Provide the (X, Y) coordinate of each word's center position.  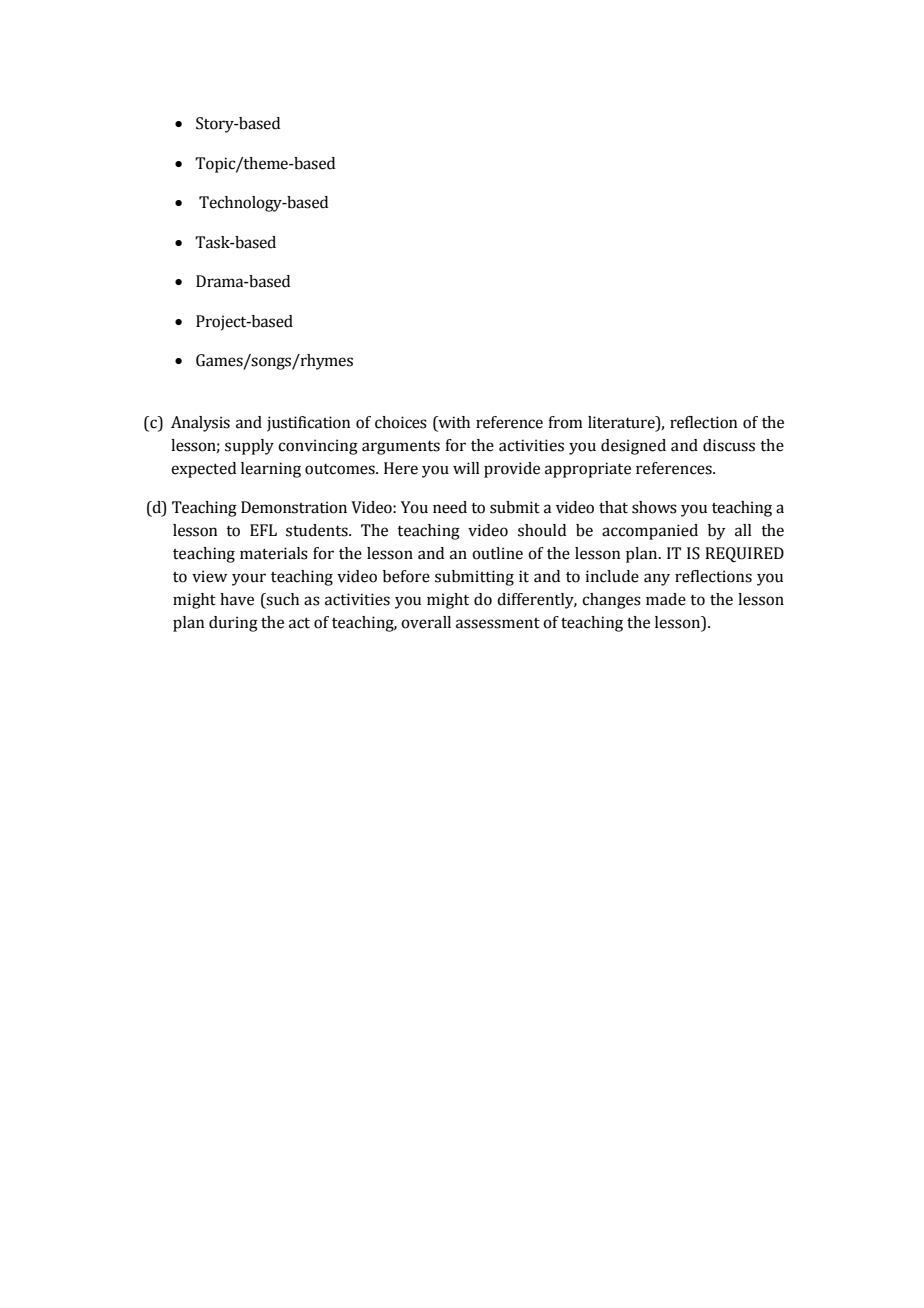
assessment (498, 623)
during (233, 624)
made (666, 599)
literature (622, 422)
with (453, 422)
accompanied (650, 532)
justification (308, 424)
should (542, 530)
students (318, 530)
